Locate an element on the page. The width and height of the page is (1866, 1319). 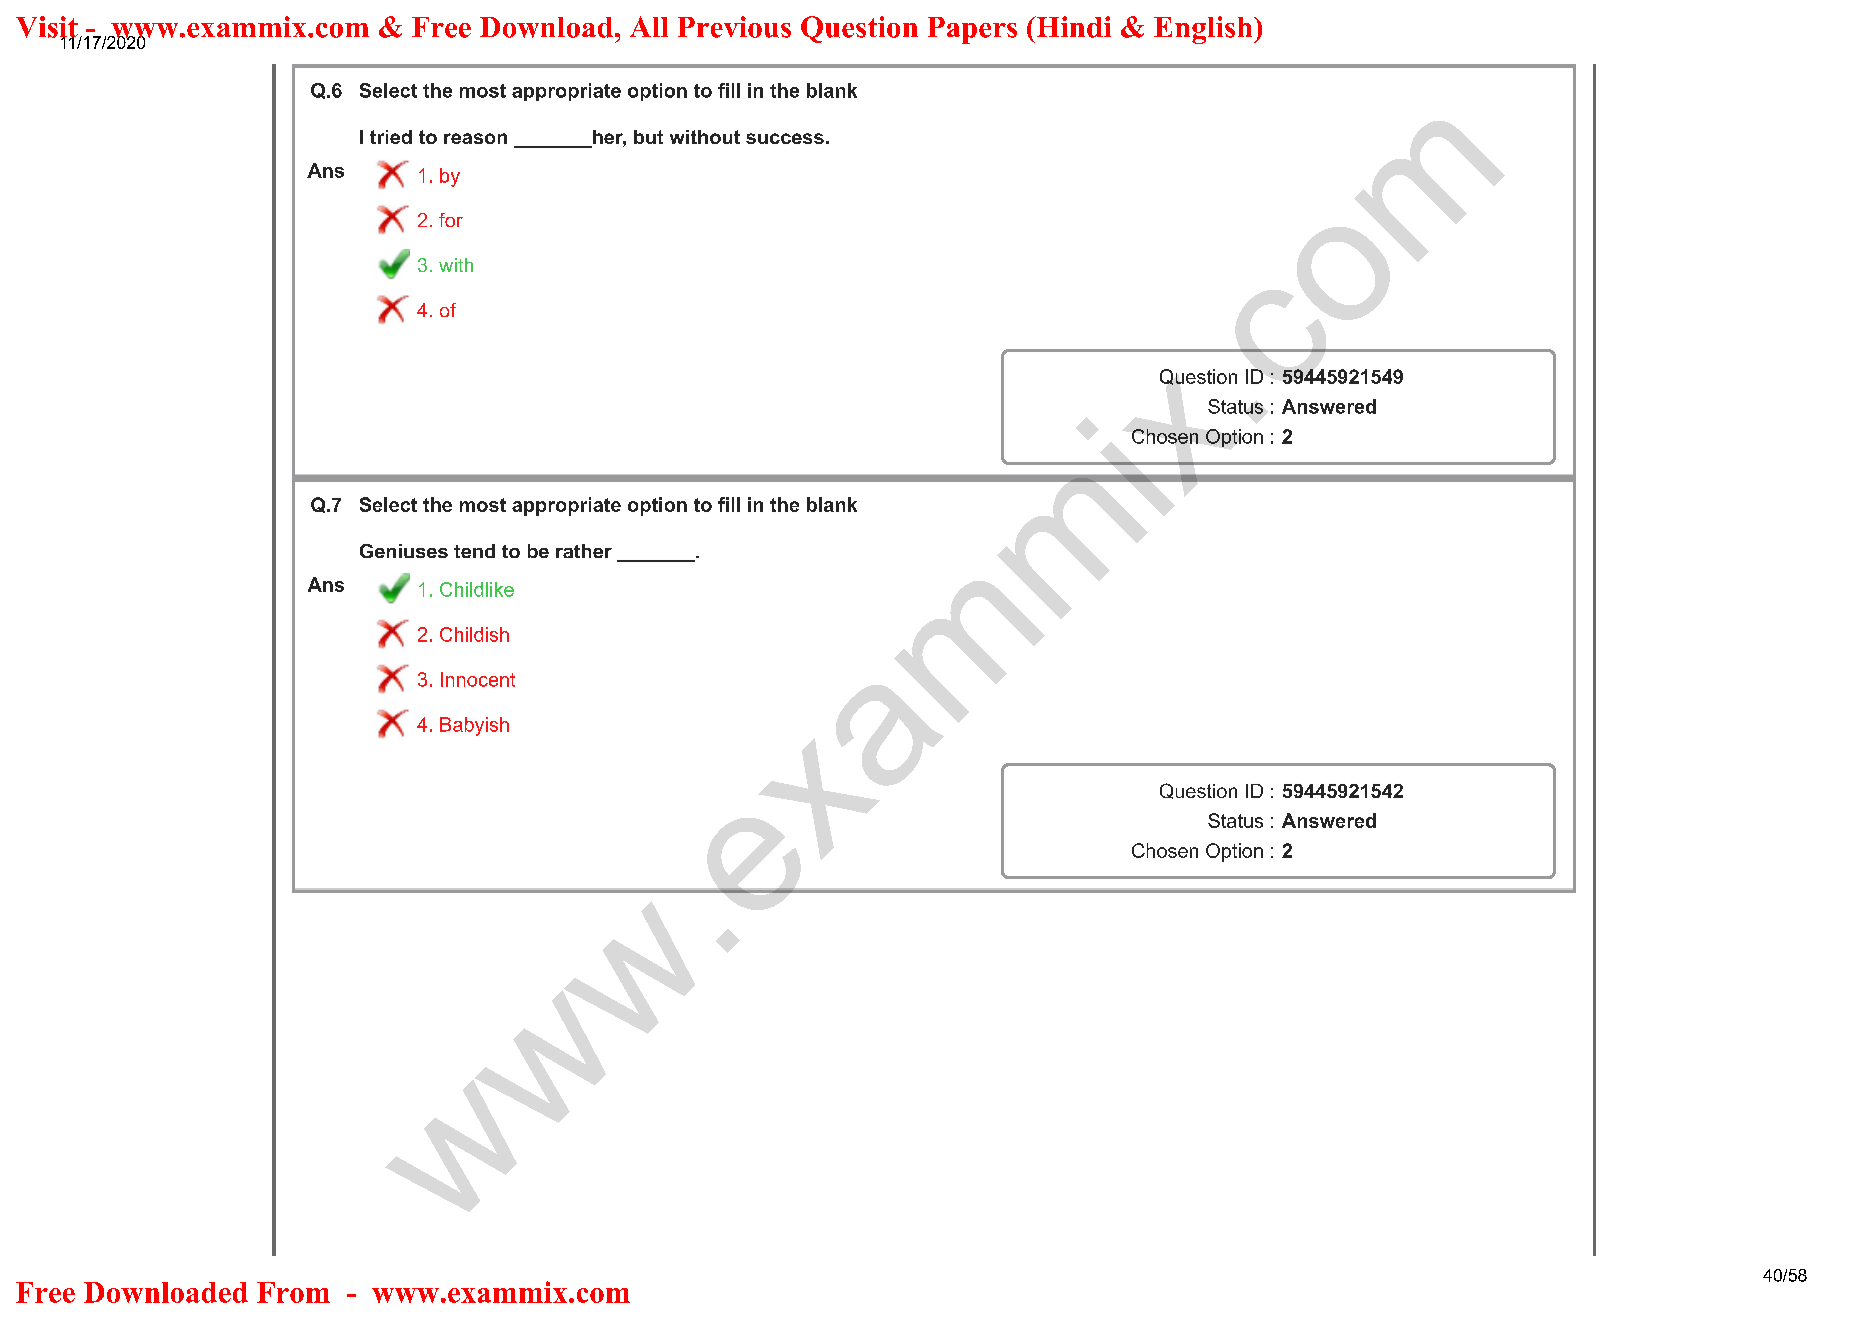
All is located at coordinates (649, 26).
